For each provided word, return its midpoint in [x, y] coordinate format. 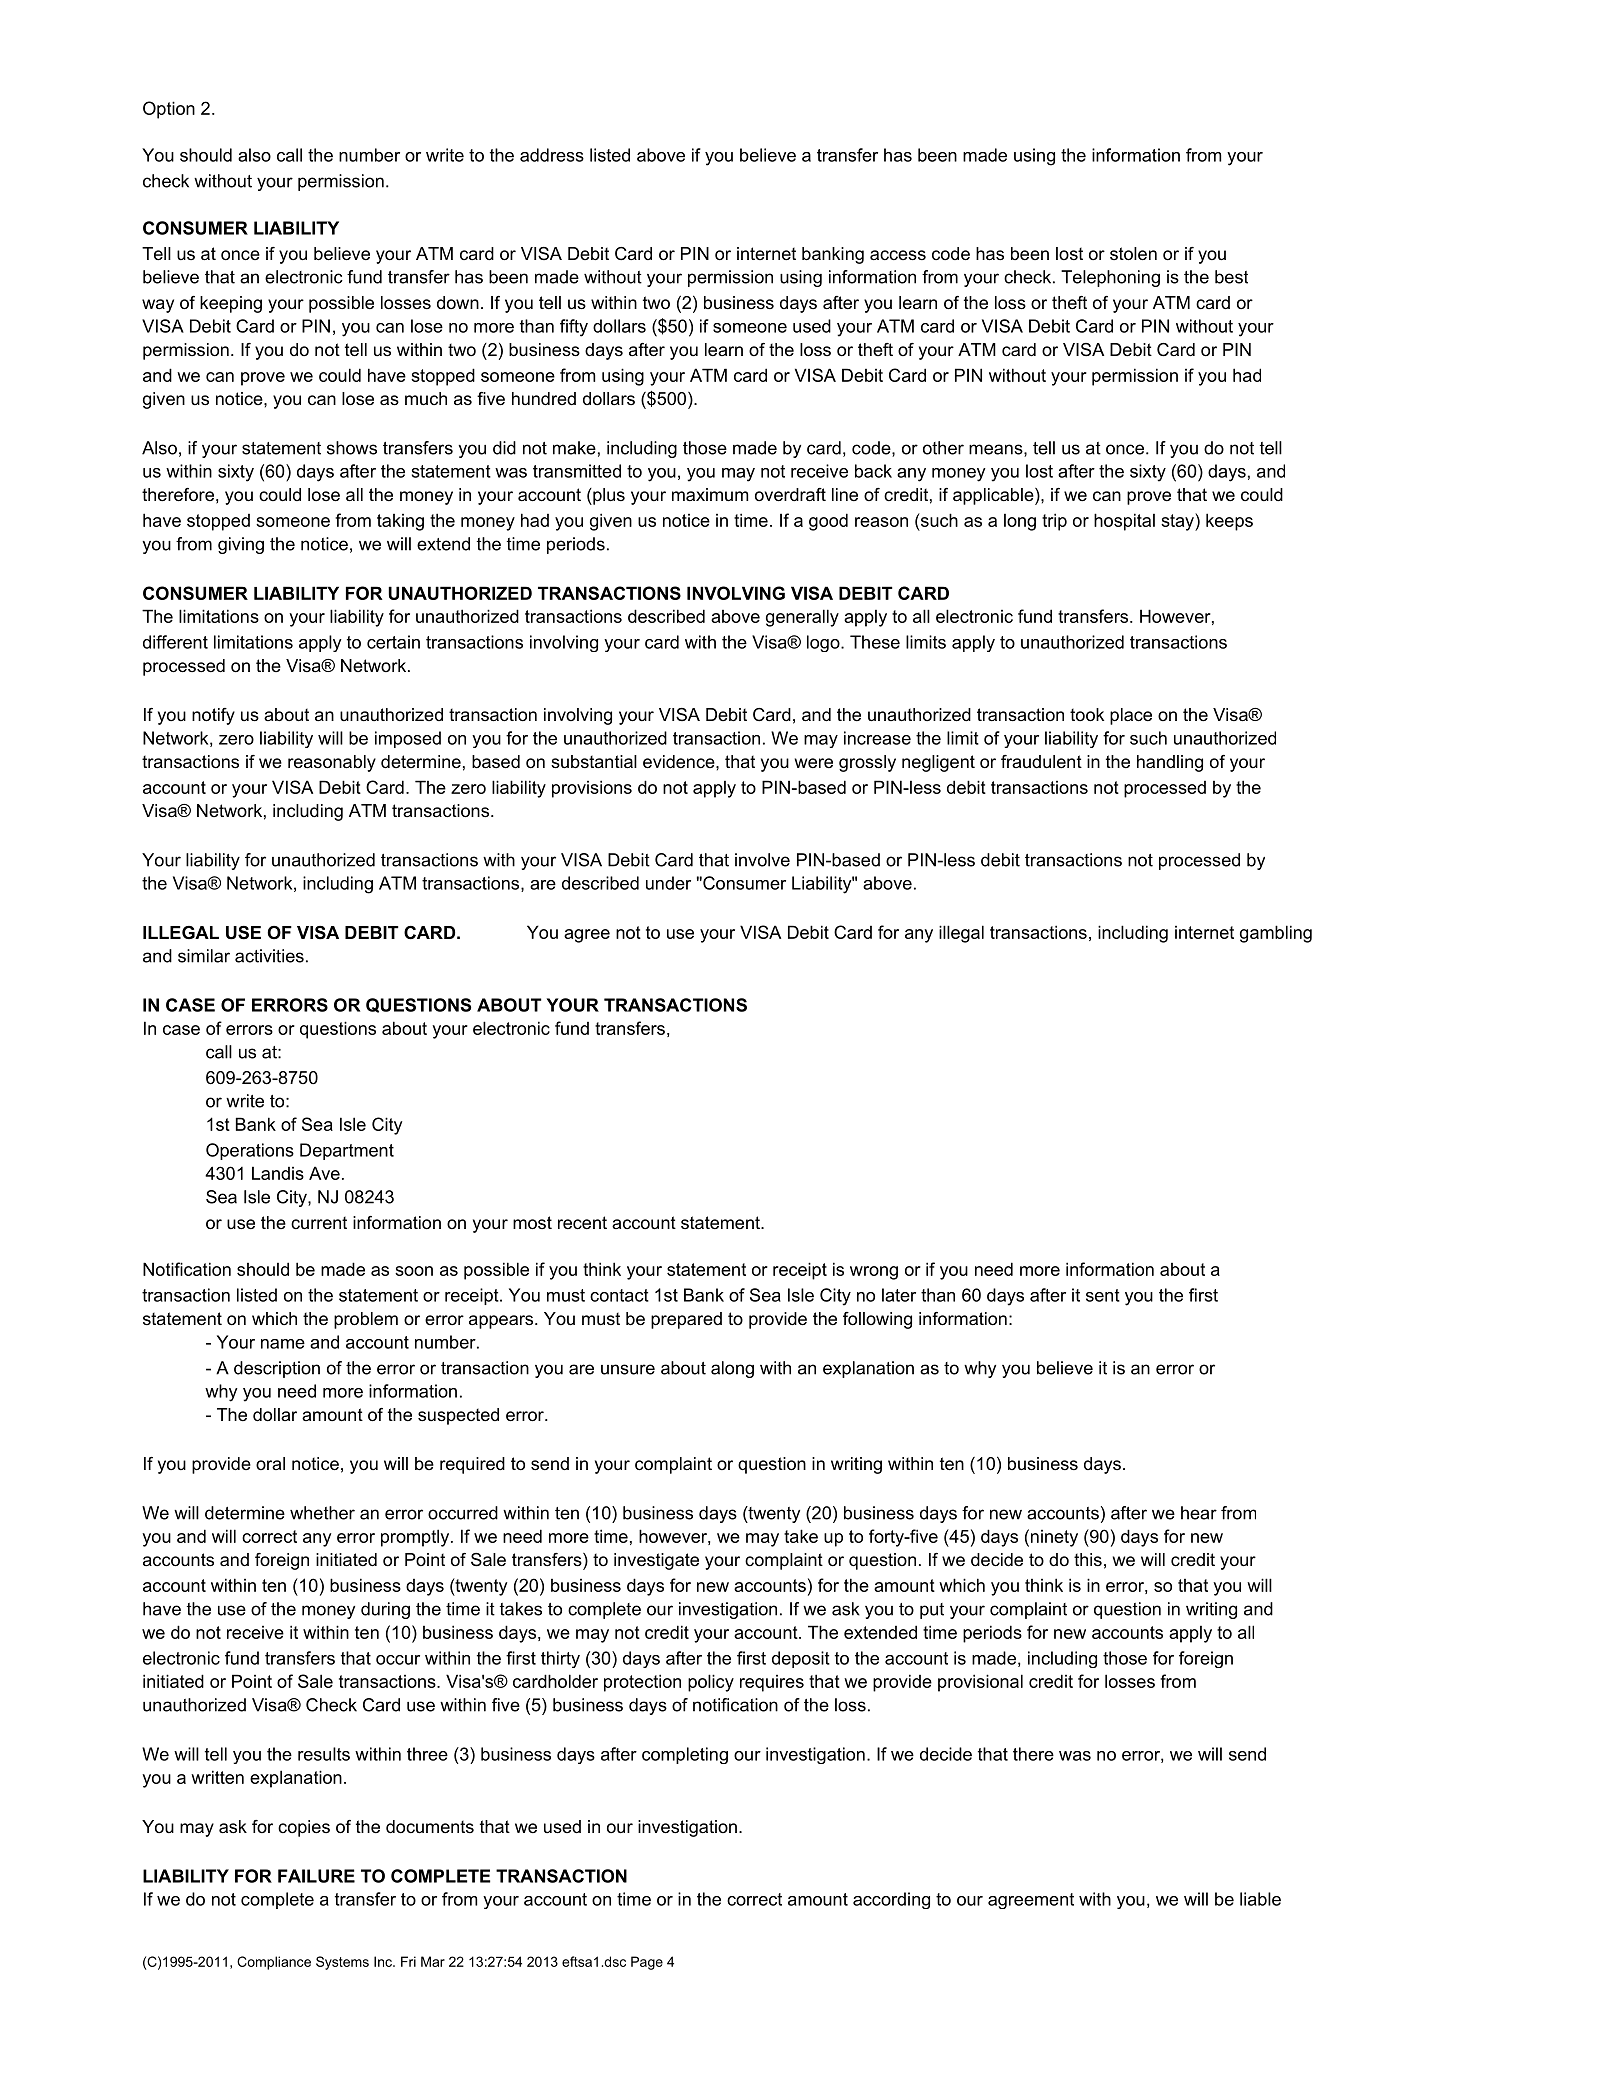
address [552, 155]
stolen [1133, 254]
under [668, 883]
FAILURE [316, 1876]
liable [1260, 1899]
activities [269, 956]
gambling [1276, 934]
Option [169, 110]
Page [647, 1963]
